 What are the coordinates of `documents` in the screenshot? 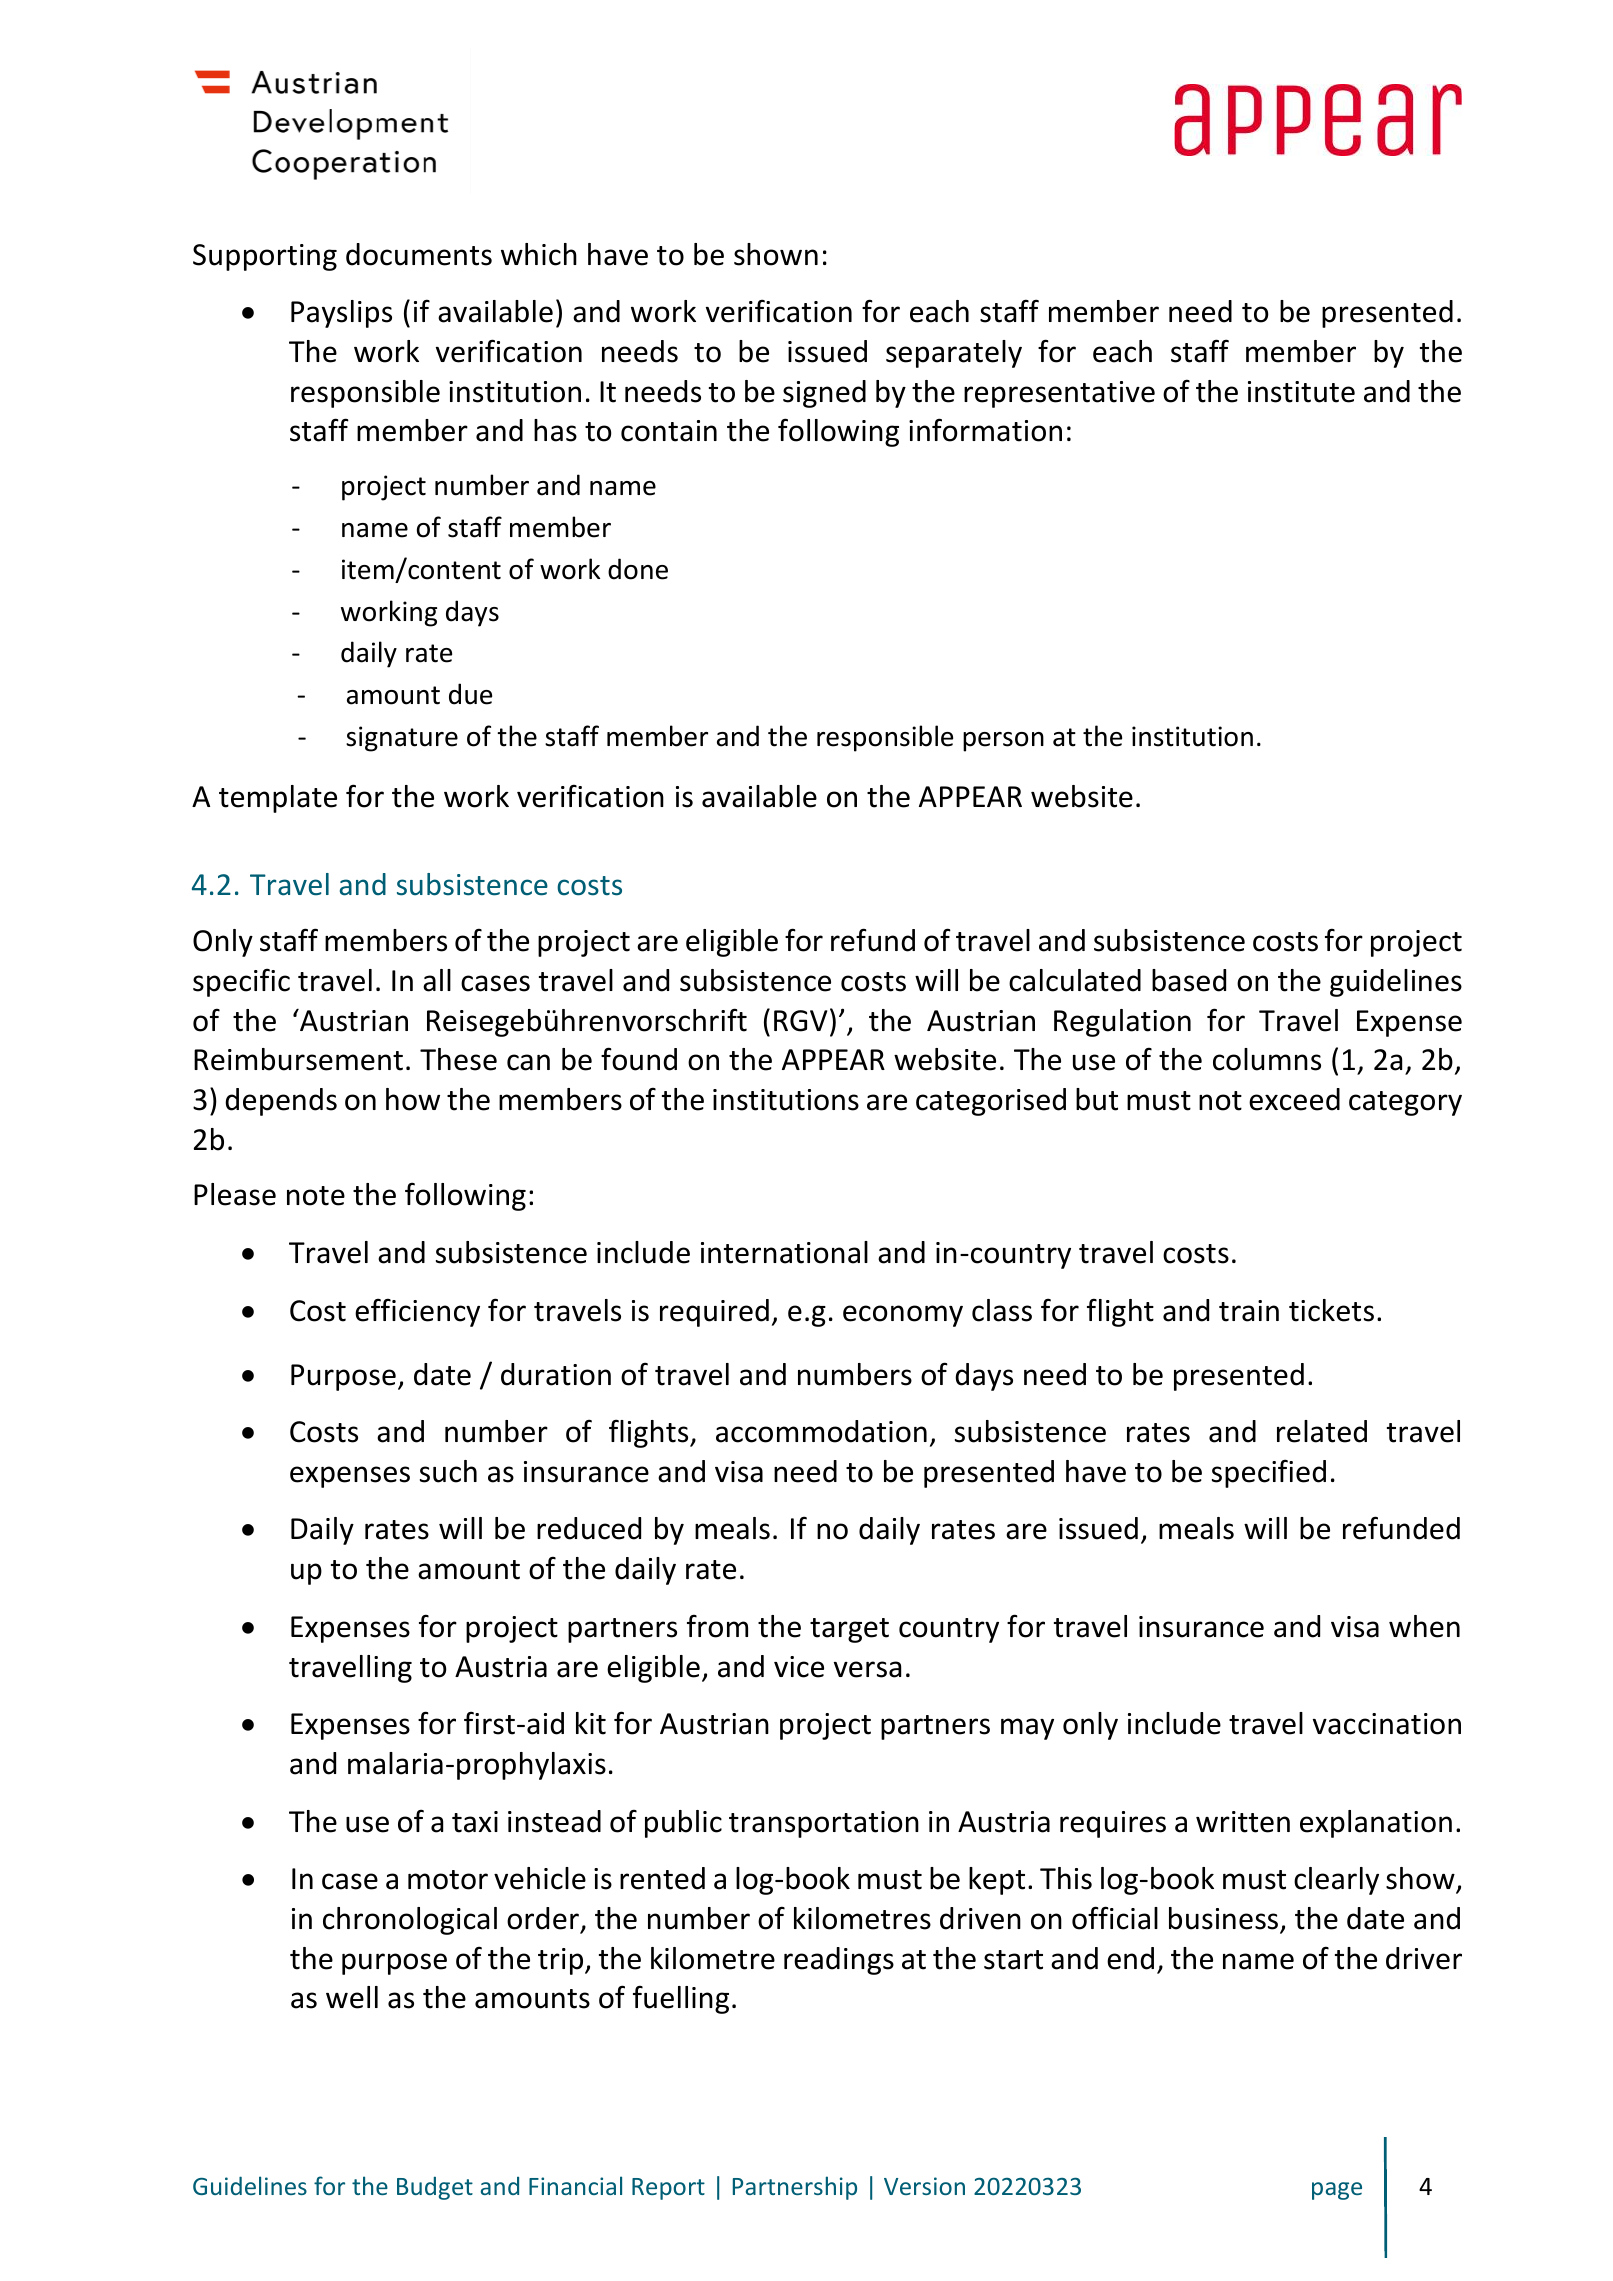 It's located at (419, 254).
